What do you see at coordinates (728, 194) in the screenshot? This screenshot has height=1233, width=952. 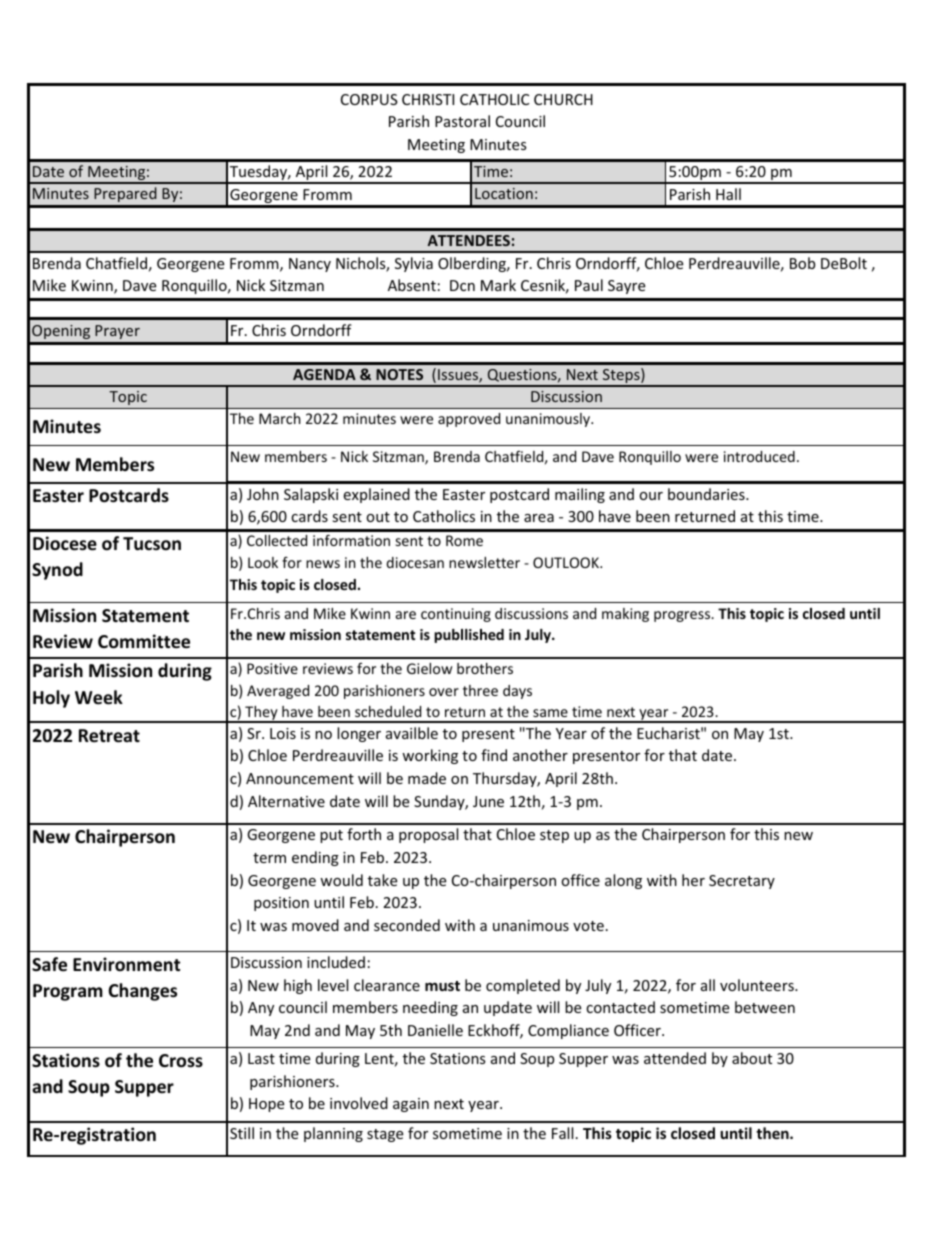 I see `Hall` at bounding box center [728, 194].
